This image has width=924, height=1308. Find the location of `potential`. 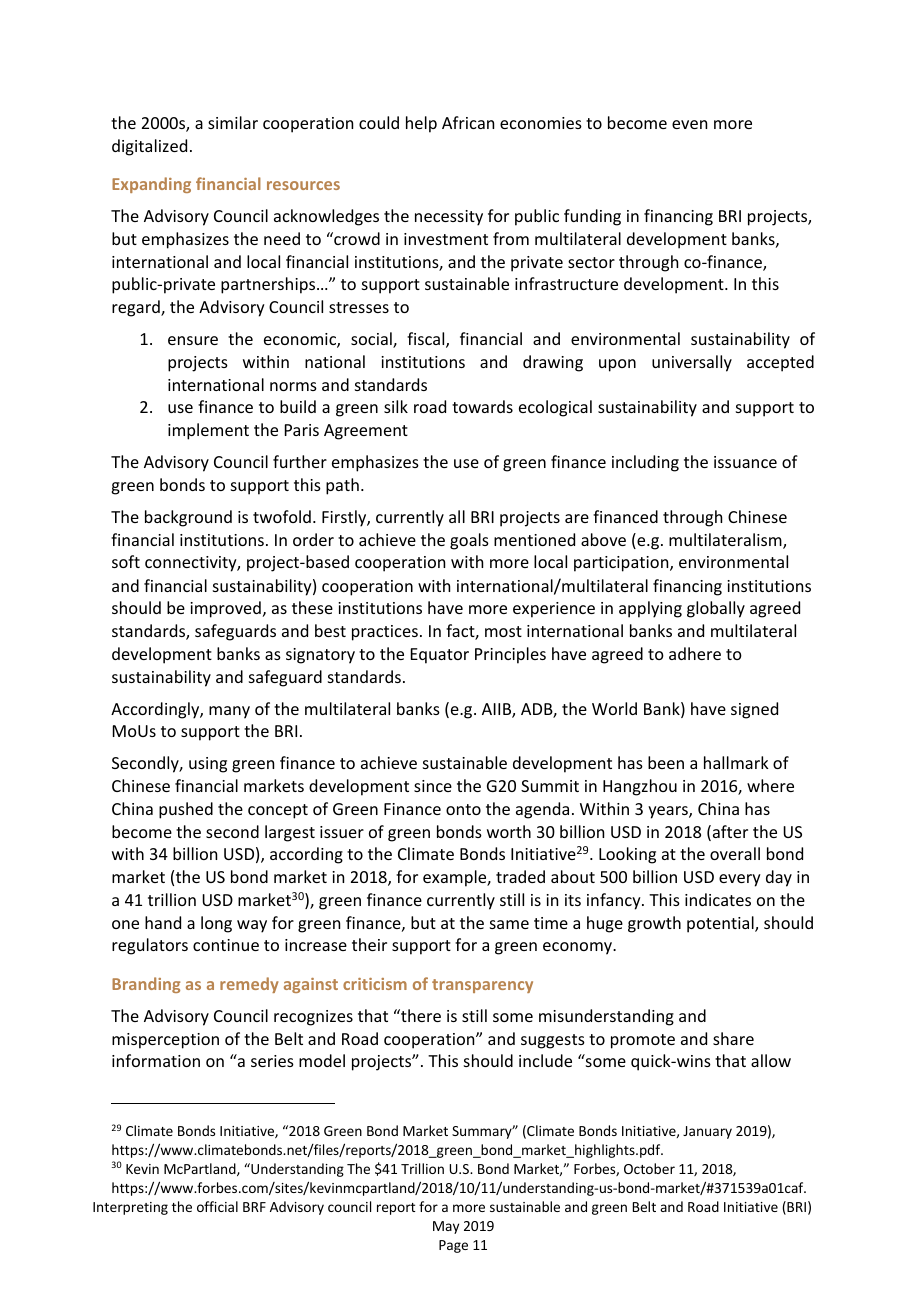

potential is located at coordinates (721, 924).
